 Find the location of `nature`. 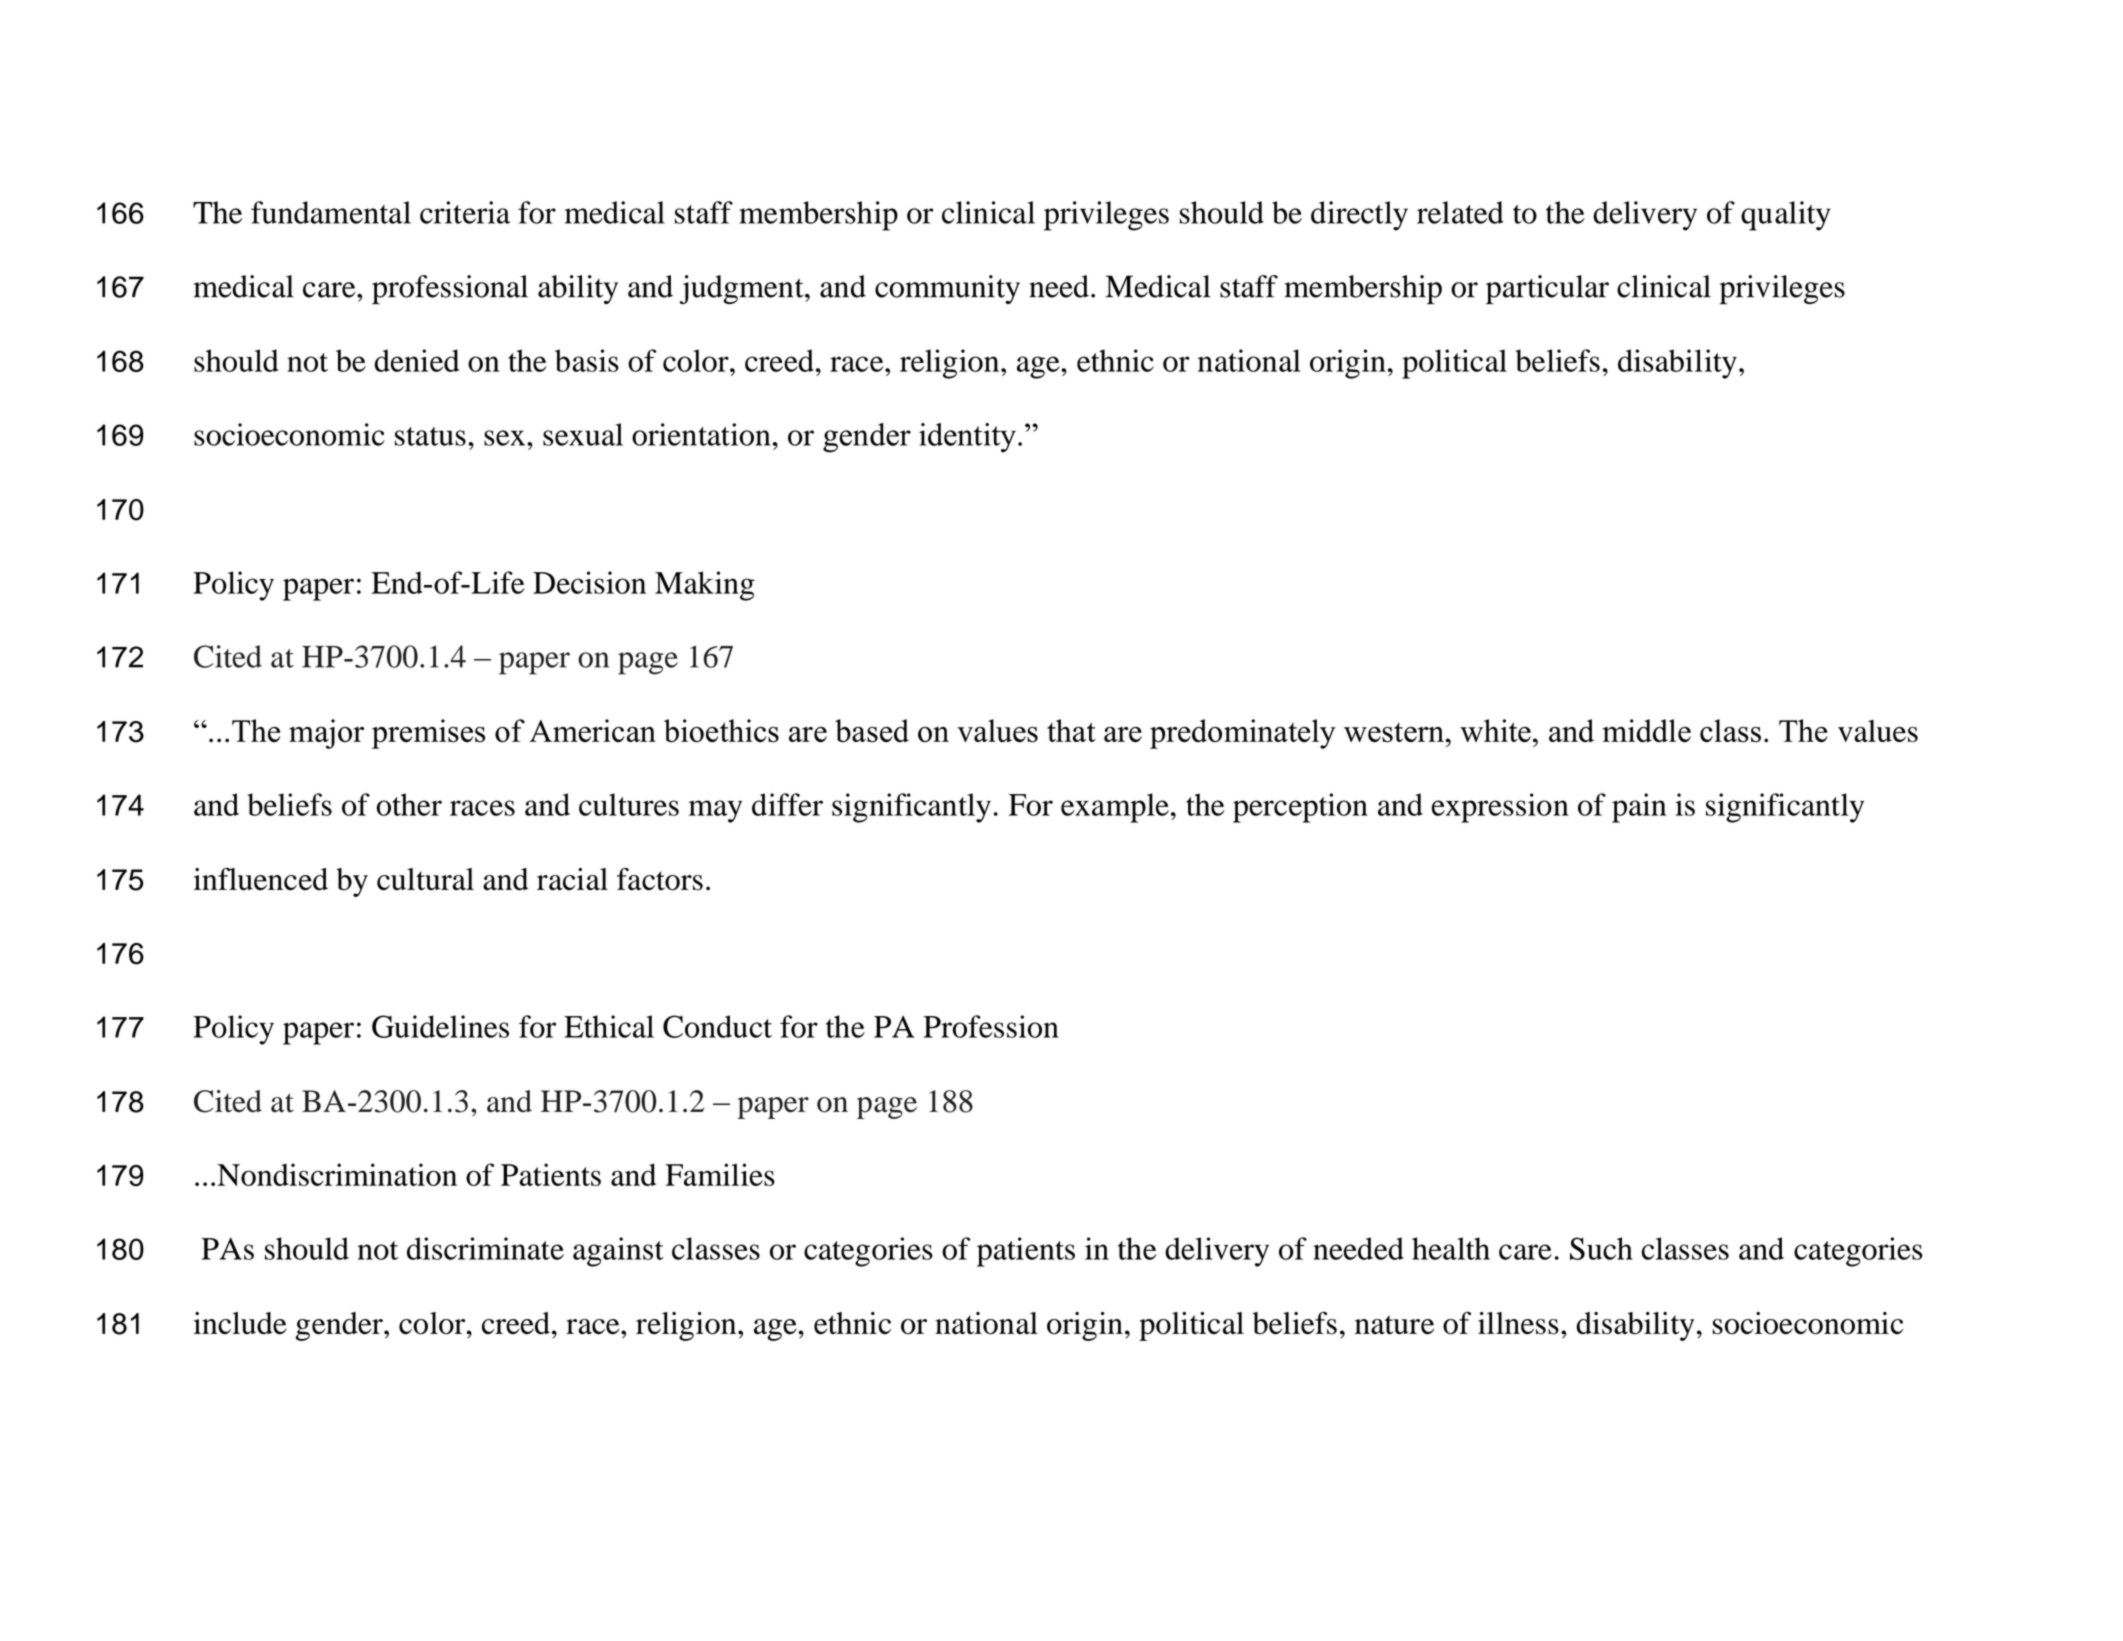

nature is located at coordinates (1394, 1325).
